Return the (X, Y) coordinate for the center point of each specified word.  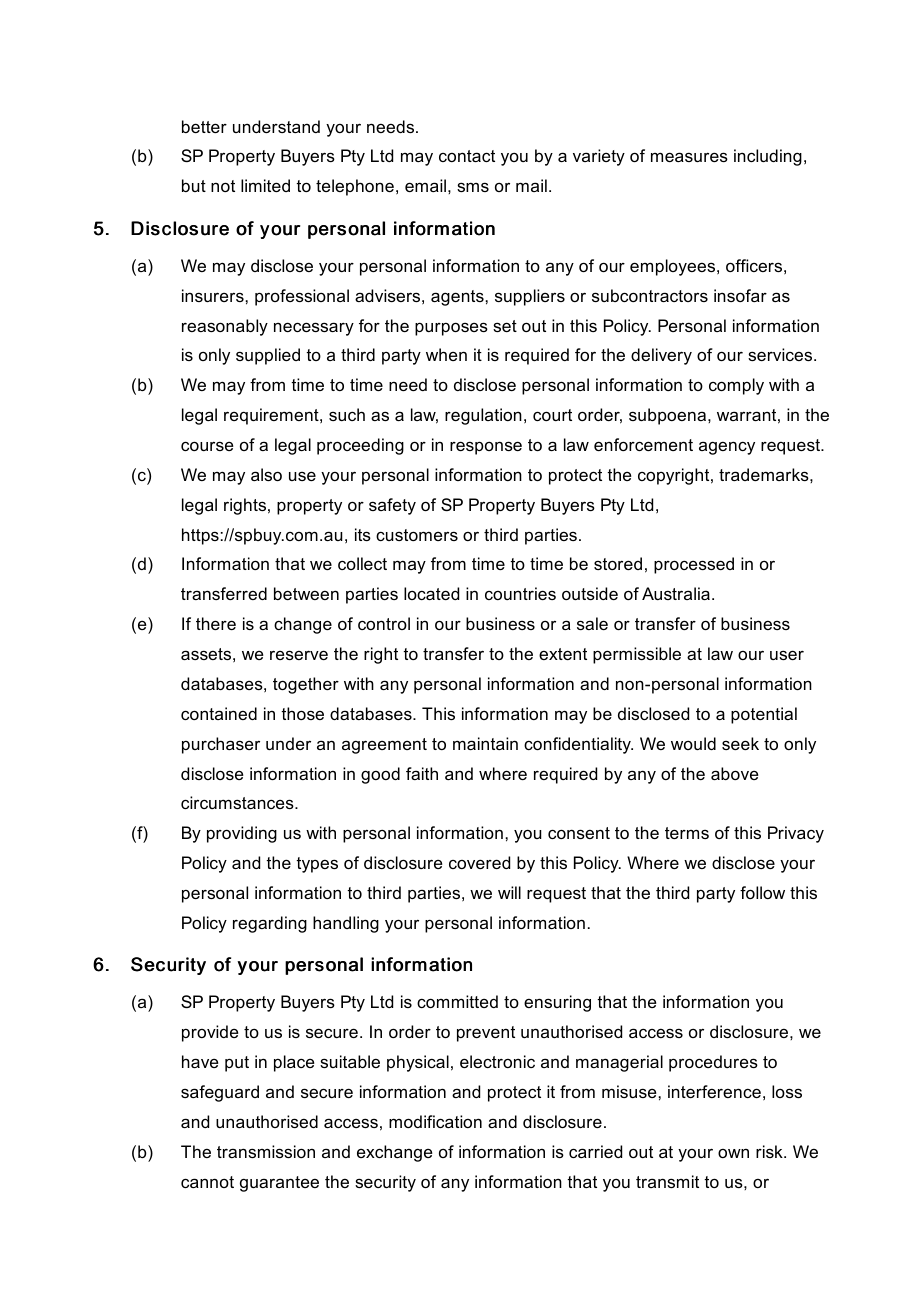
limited (265, 185)
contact (467, 156)
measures (689, 157)
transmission (266, 1151)
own (733, 1153)
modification (435, 1121)
